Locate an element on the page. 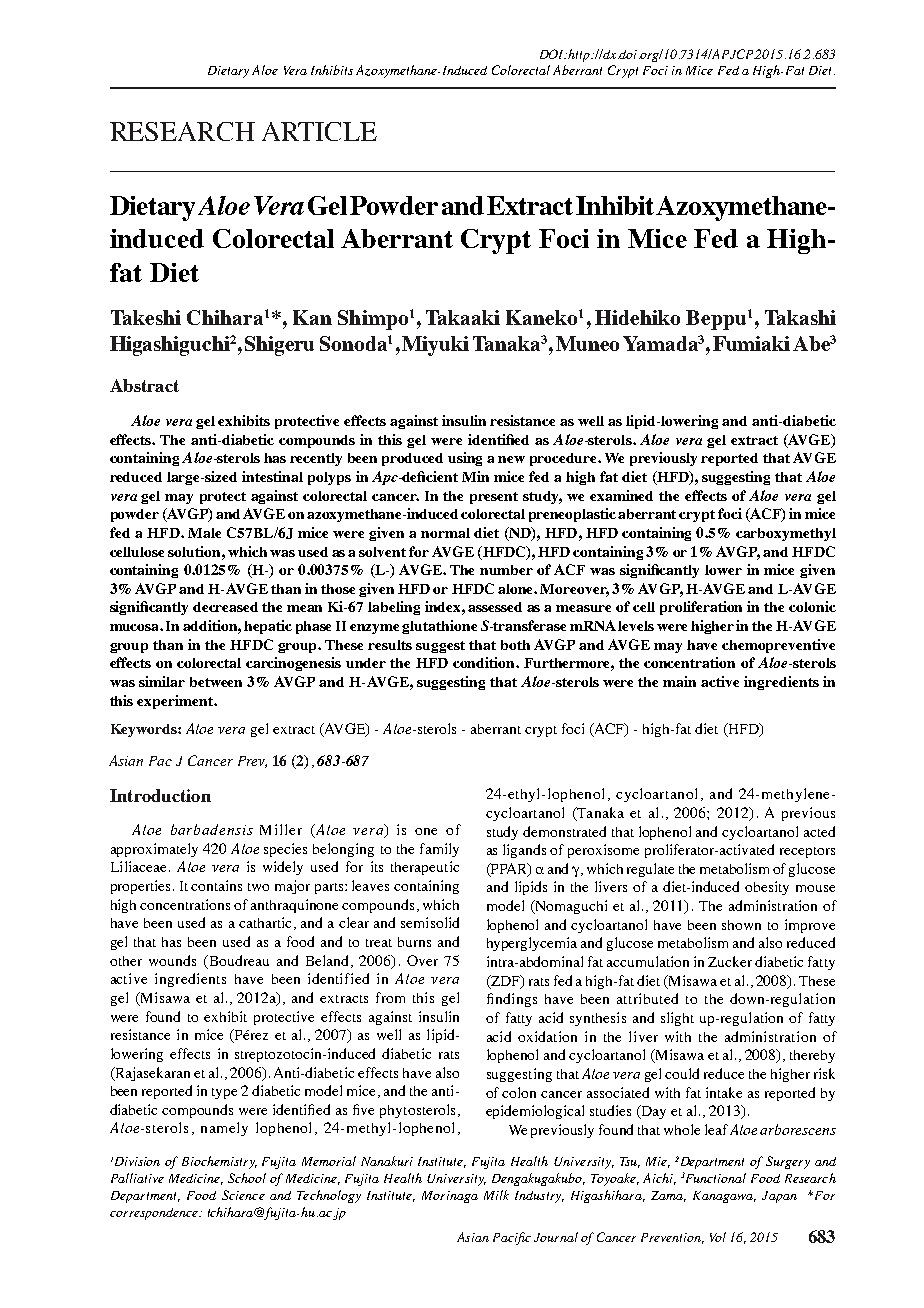  examined is located at coordinates (621, 495).
